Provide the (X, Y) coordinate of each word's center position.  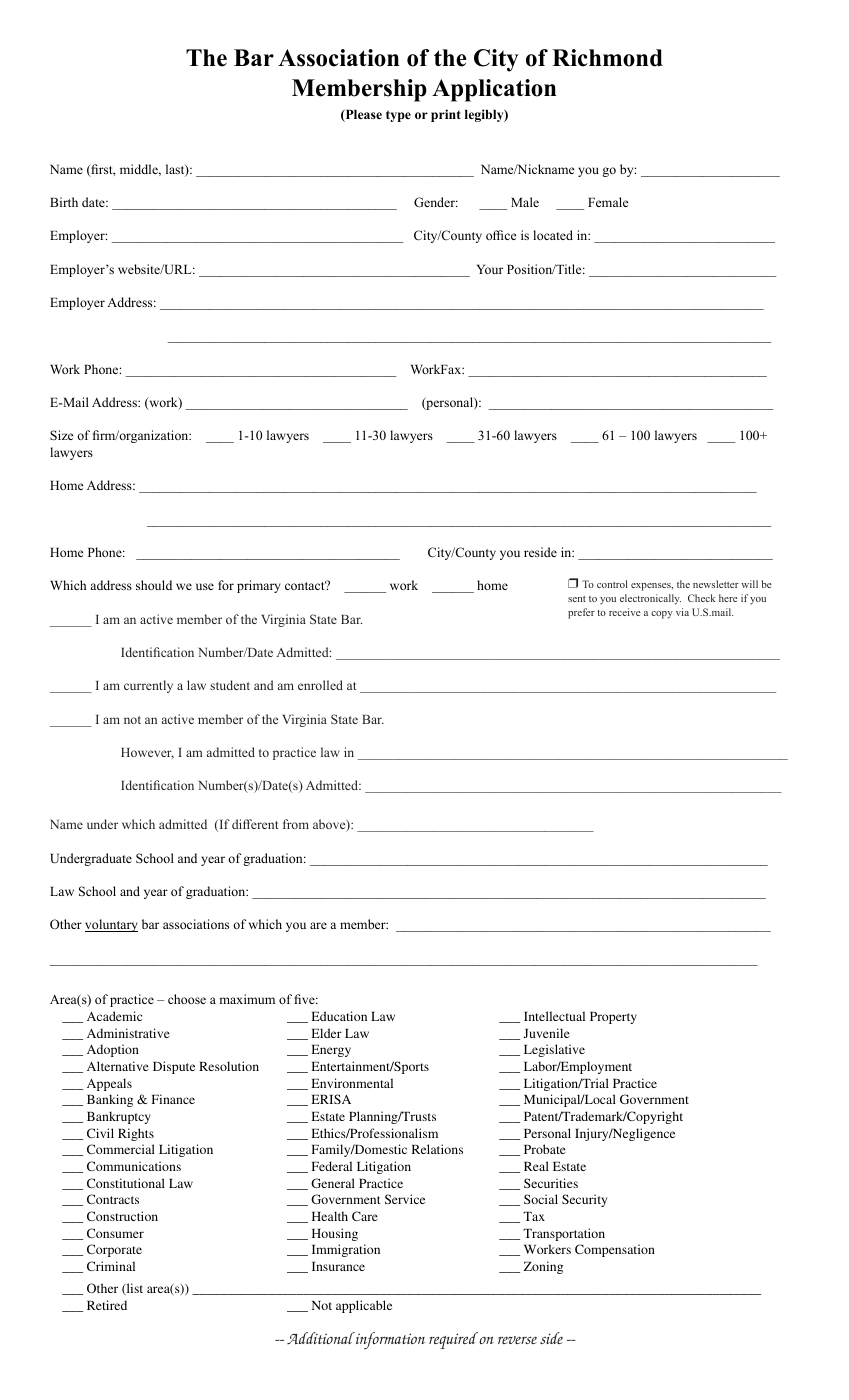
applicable (364, 1306)
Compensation (615, 1250)
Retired (107, 1305)
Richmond (607, 58)
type (398, 116)
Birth (64, 202)
